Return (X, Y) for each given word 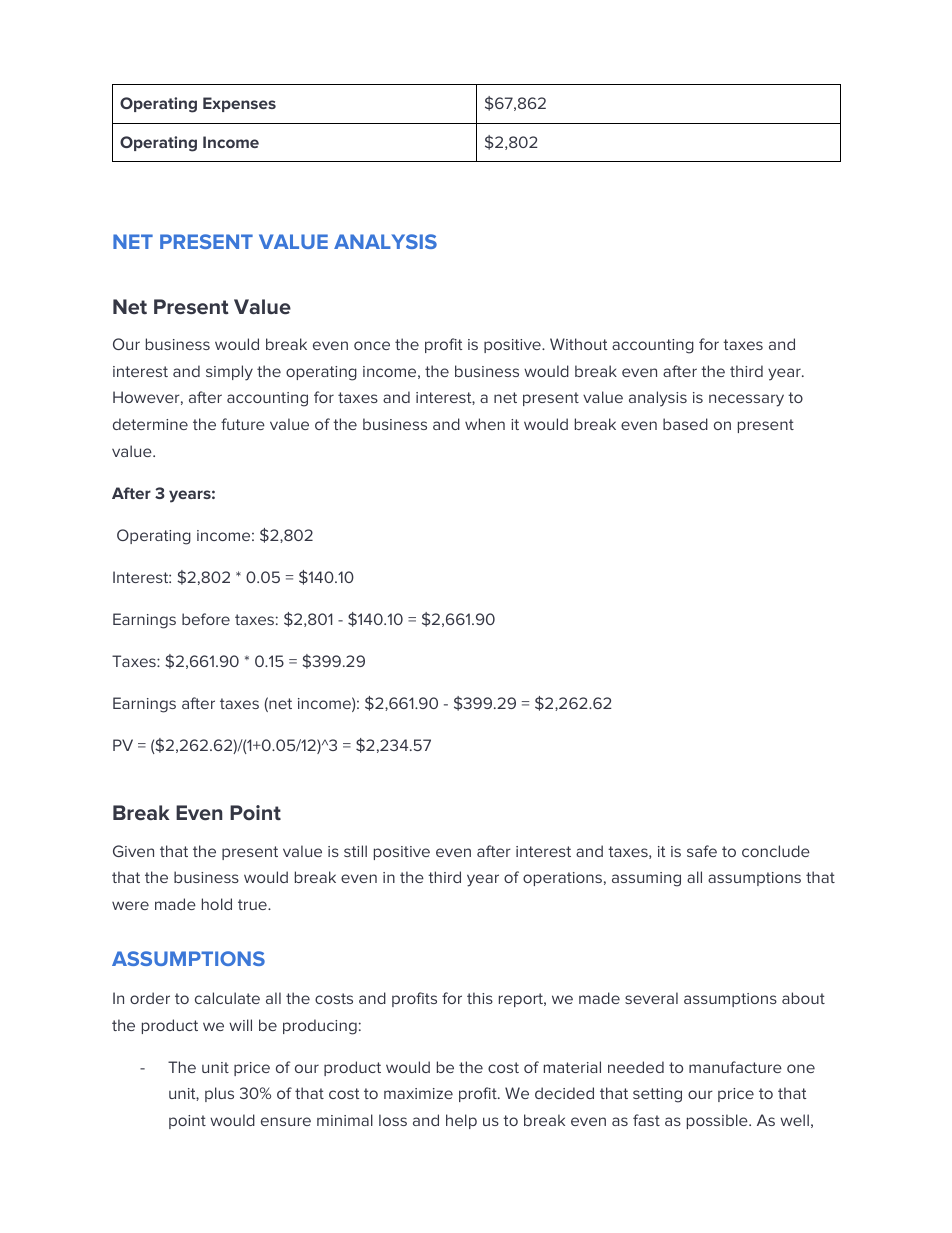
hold (217, 904)
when (485, 424)
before (206, 619)
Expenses (239, 104)
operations (562, 879)
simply (229, 373)
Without (578, 344)
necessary (746, 400)
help (461, 1121)
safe (702, 851)
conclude (776, 851)
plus (219, 1094)
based (685, 424)
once (372, 345)
